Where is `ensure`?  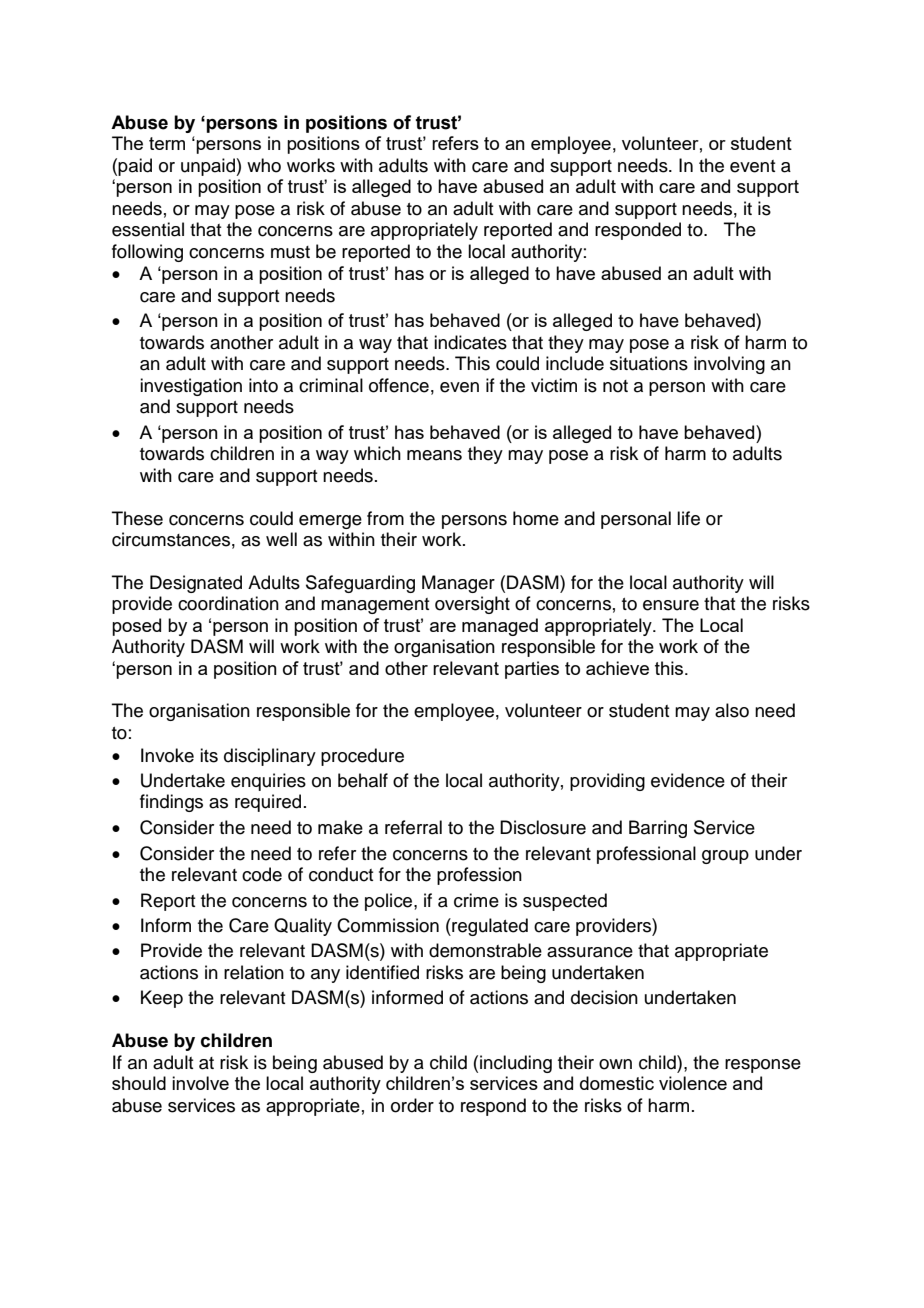
ensure is located at coordinates (671, 605).
